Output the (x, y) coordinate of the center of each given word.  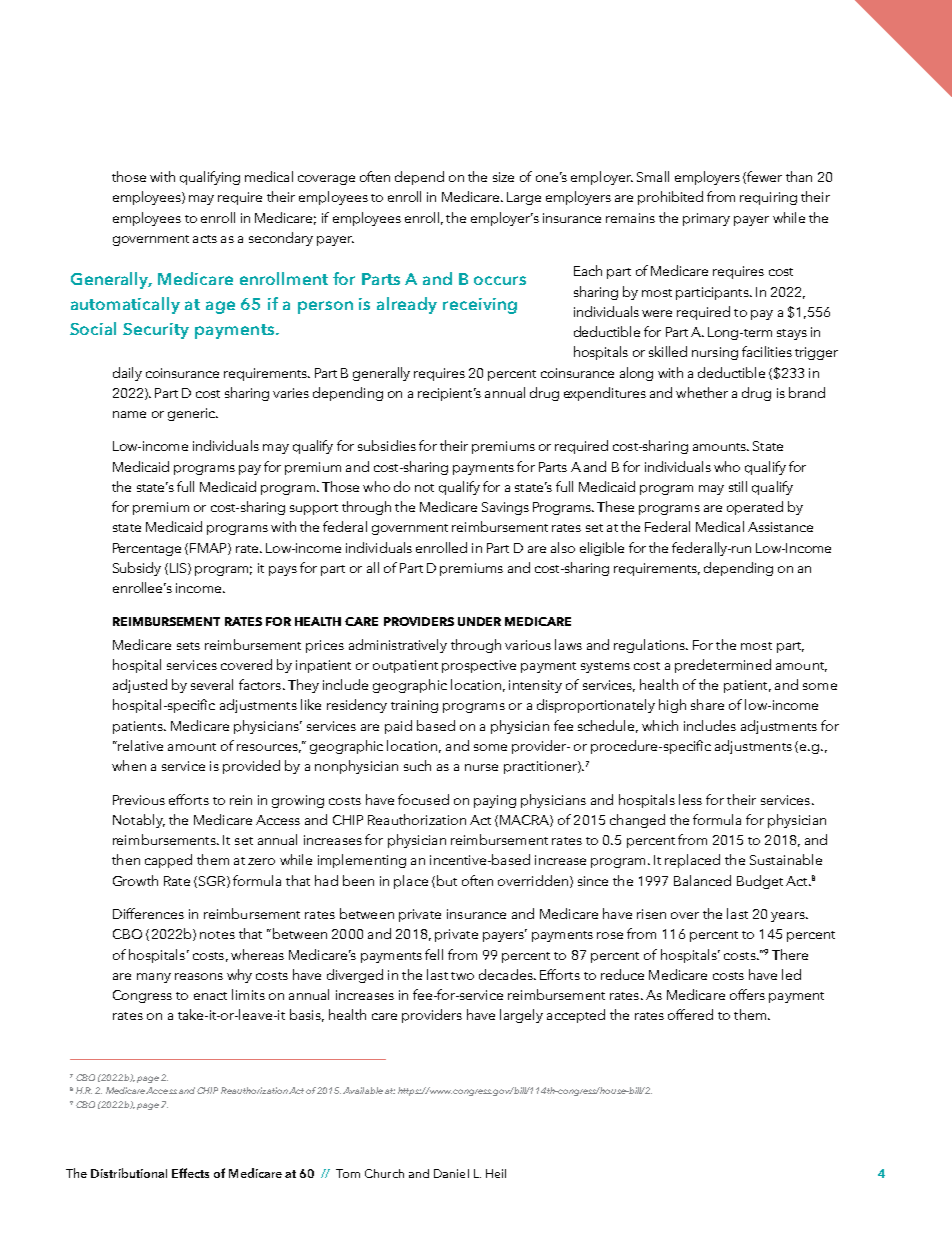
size (503, 177)
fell (434, 954)
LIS (179, 569)
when (129, 765)
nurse (481, 767)
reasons (199, 976)
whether (702, 392)
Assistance (780, 527)
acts (205, 239)
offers (747, 994)
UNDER (479, 621)
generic (192, 414)
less (690, 799)
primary (706, 219)
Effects (190, 1173)
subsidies (387, 445)
